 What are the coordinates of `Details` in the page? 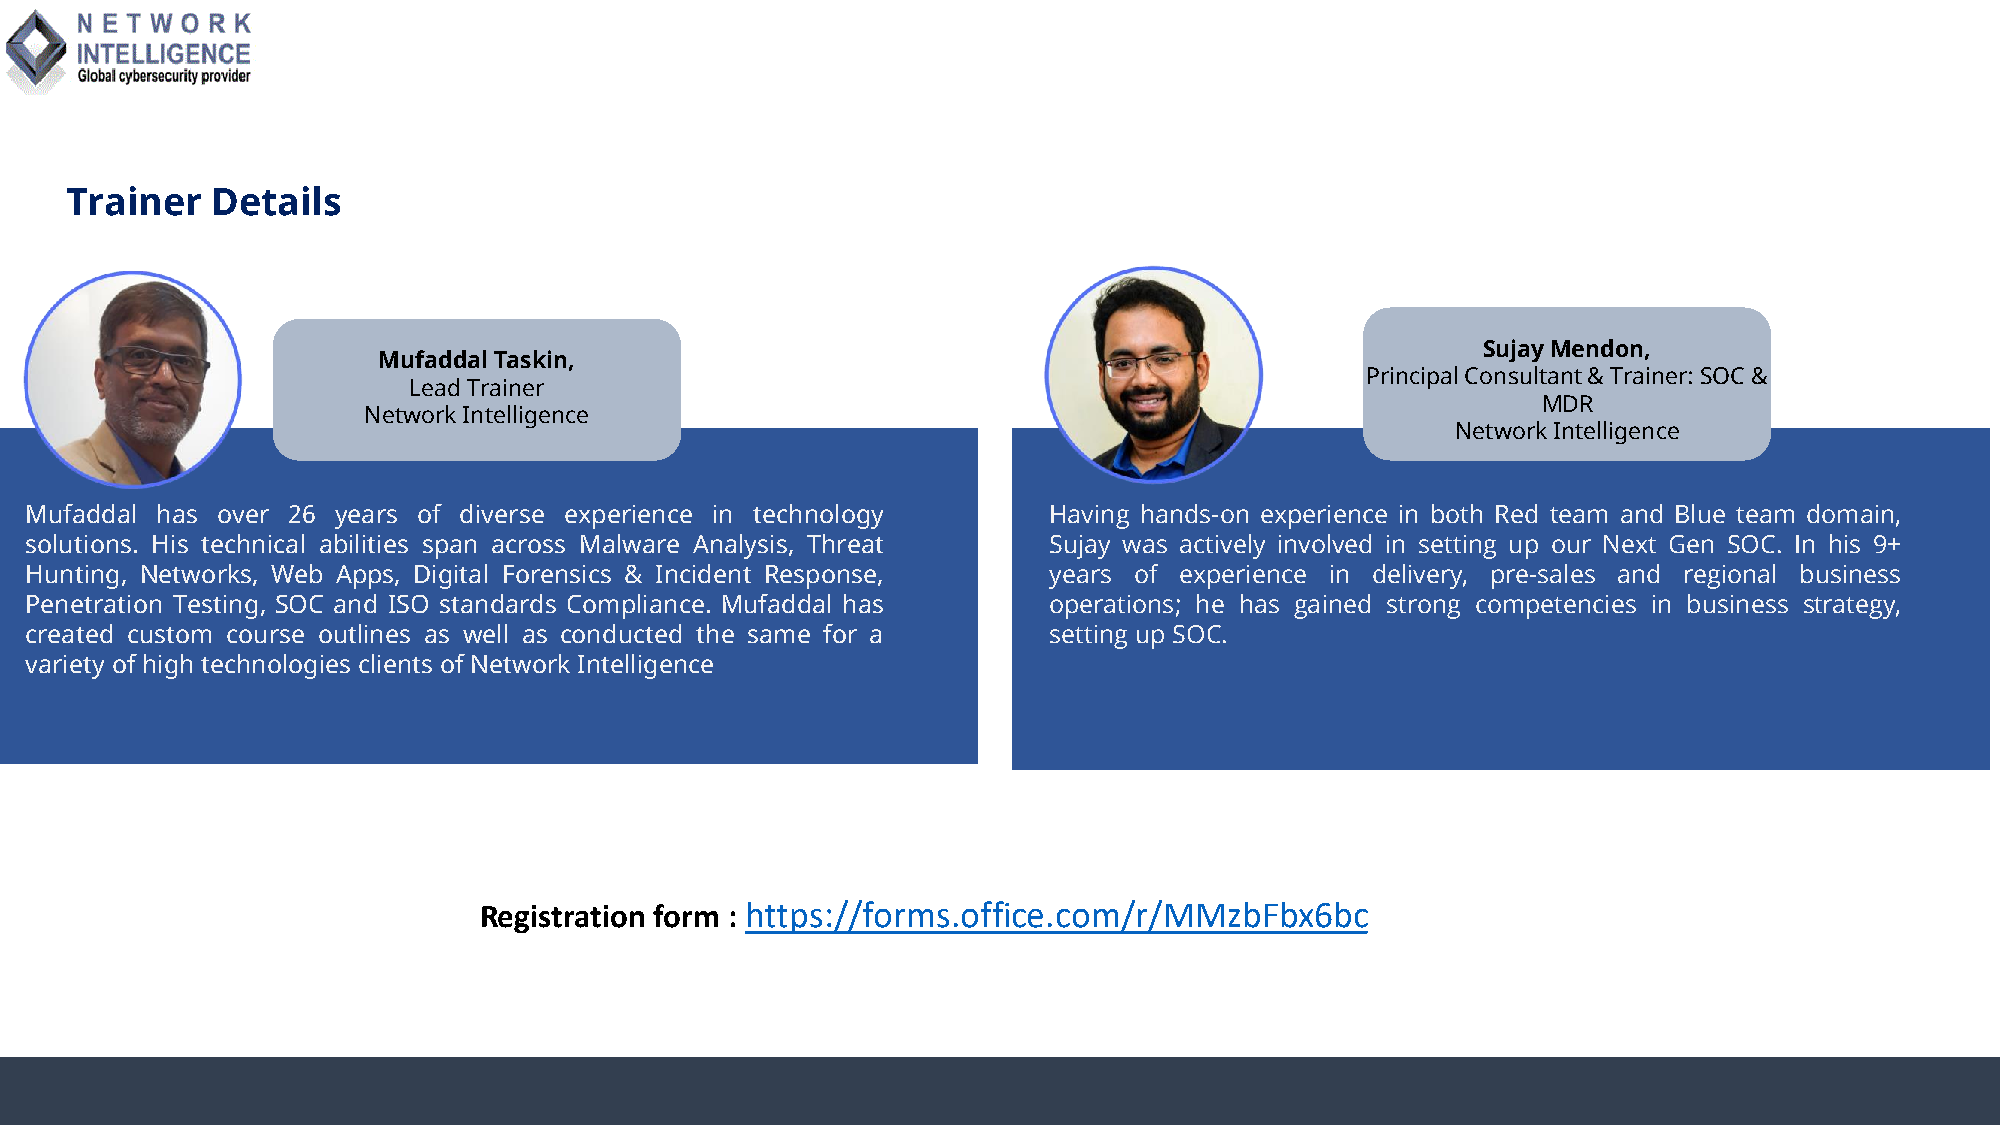 It's located at (277, 201).
